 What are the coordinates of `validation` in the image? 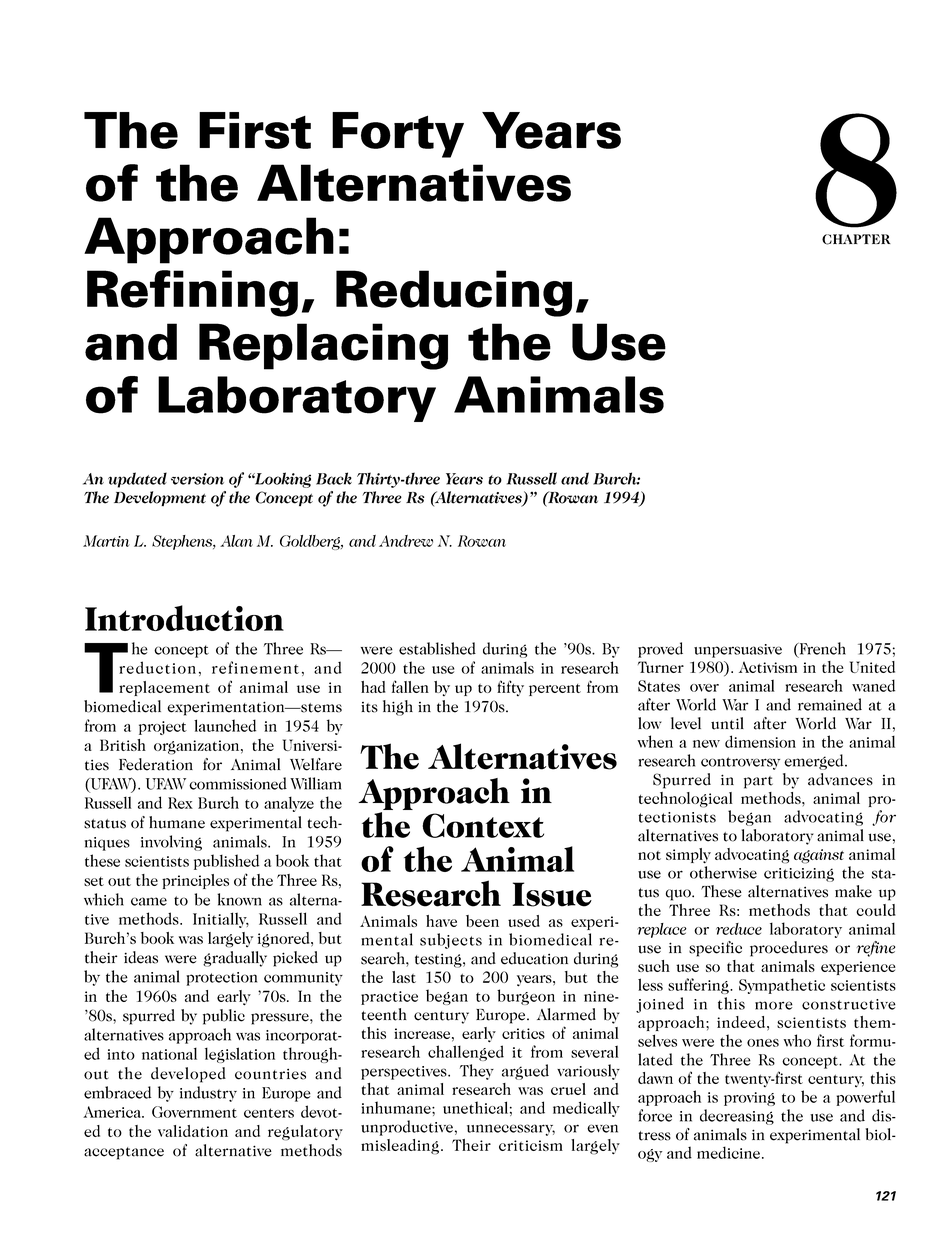 It's located at (193, 1131).
